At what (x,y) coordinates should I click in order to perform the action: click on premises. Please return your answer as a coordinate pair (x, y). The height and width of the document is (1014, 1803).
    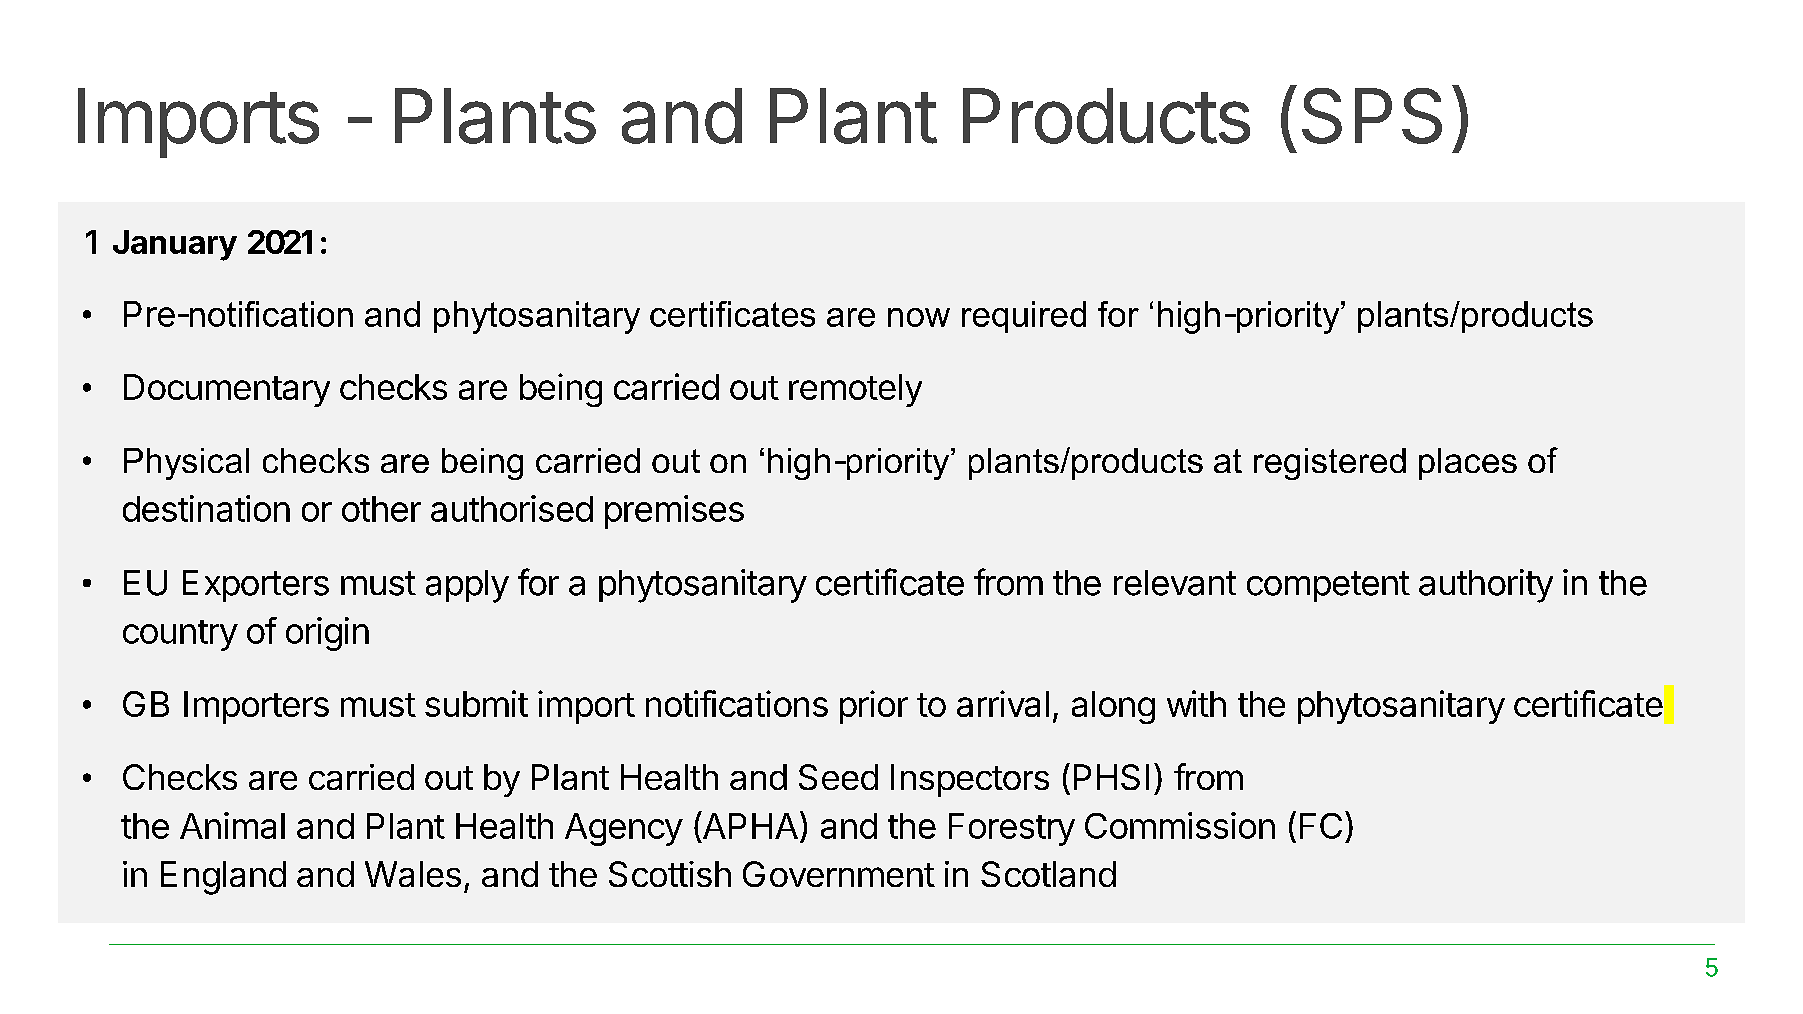
    Looking at the image, I should click on (674, 512).
